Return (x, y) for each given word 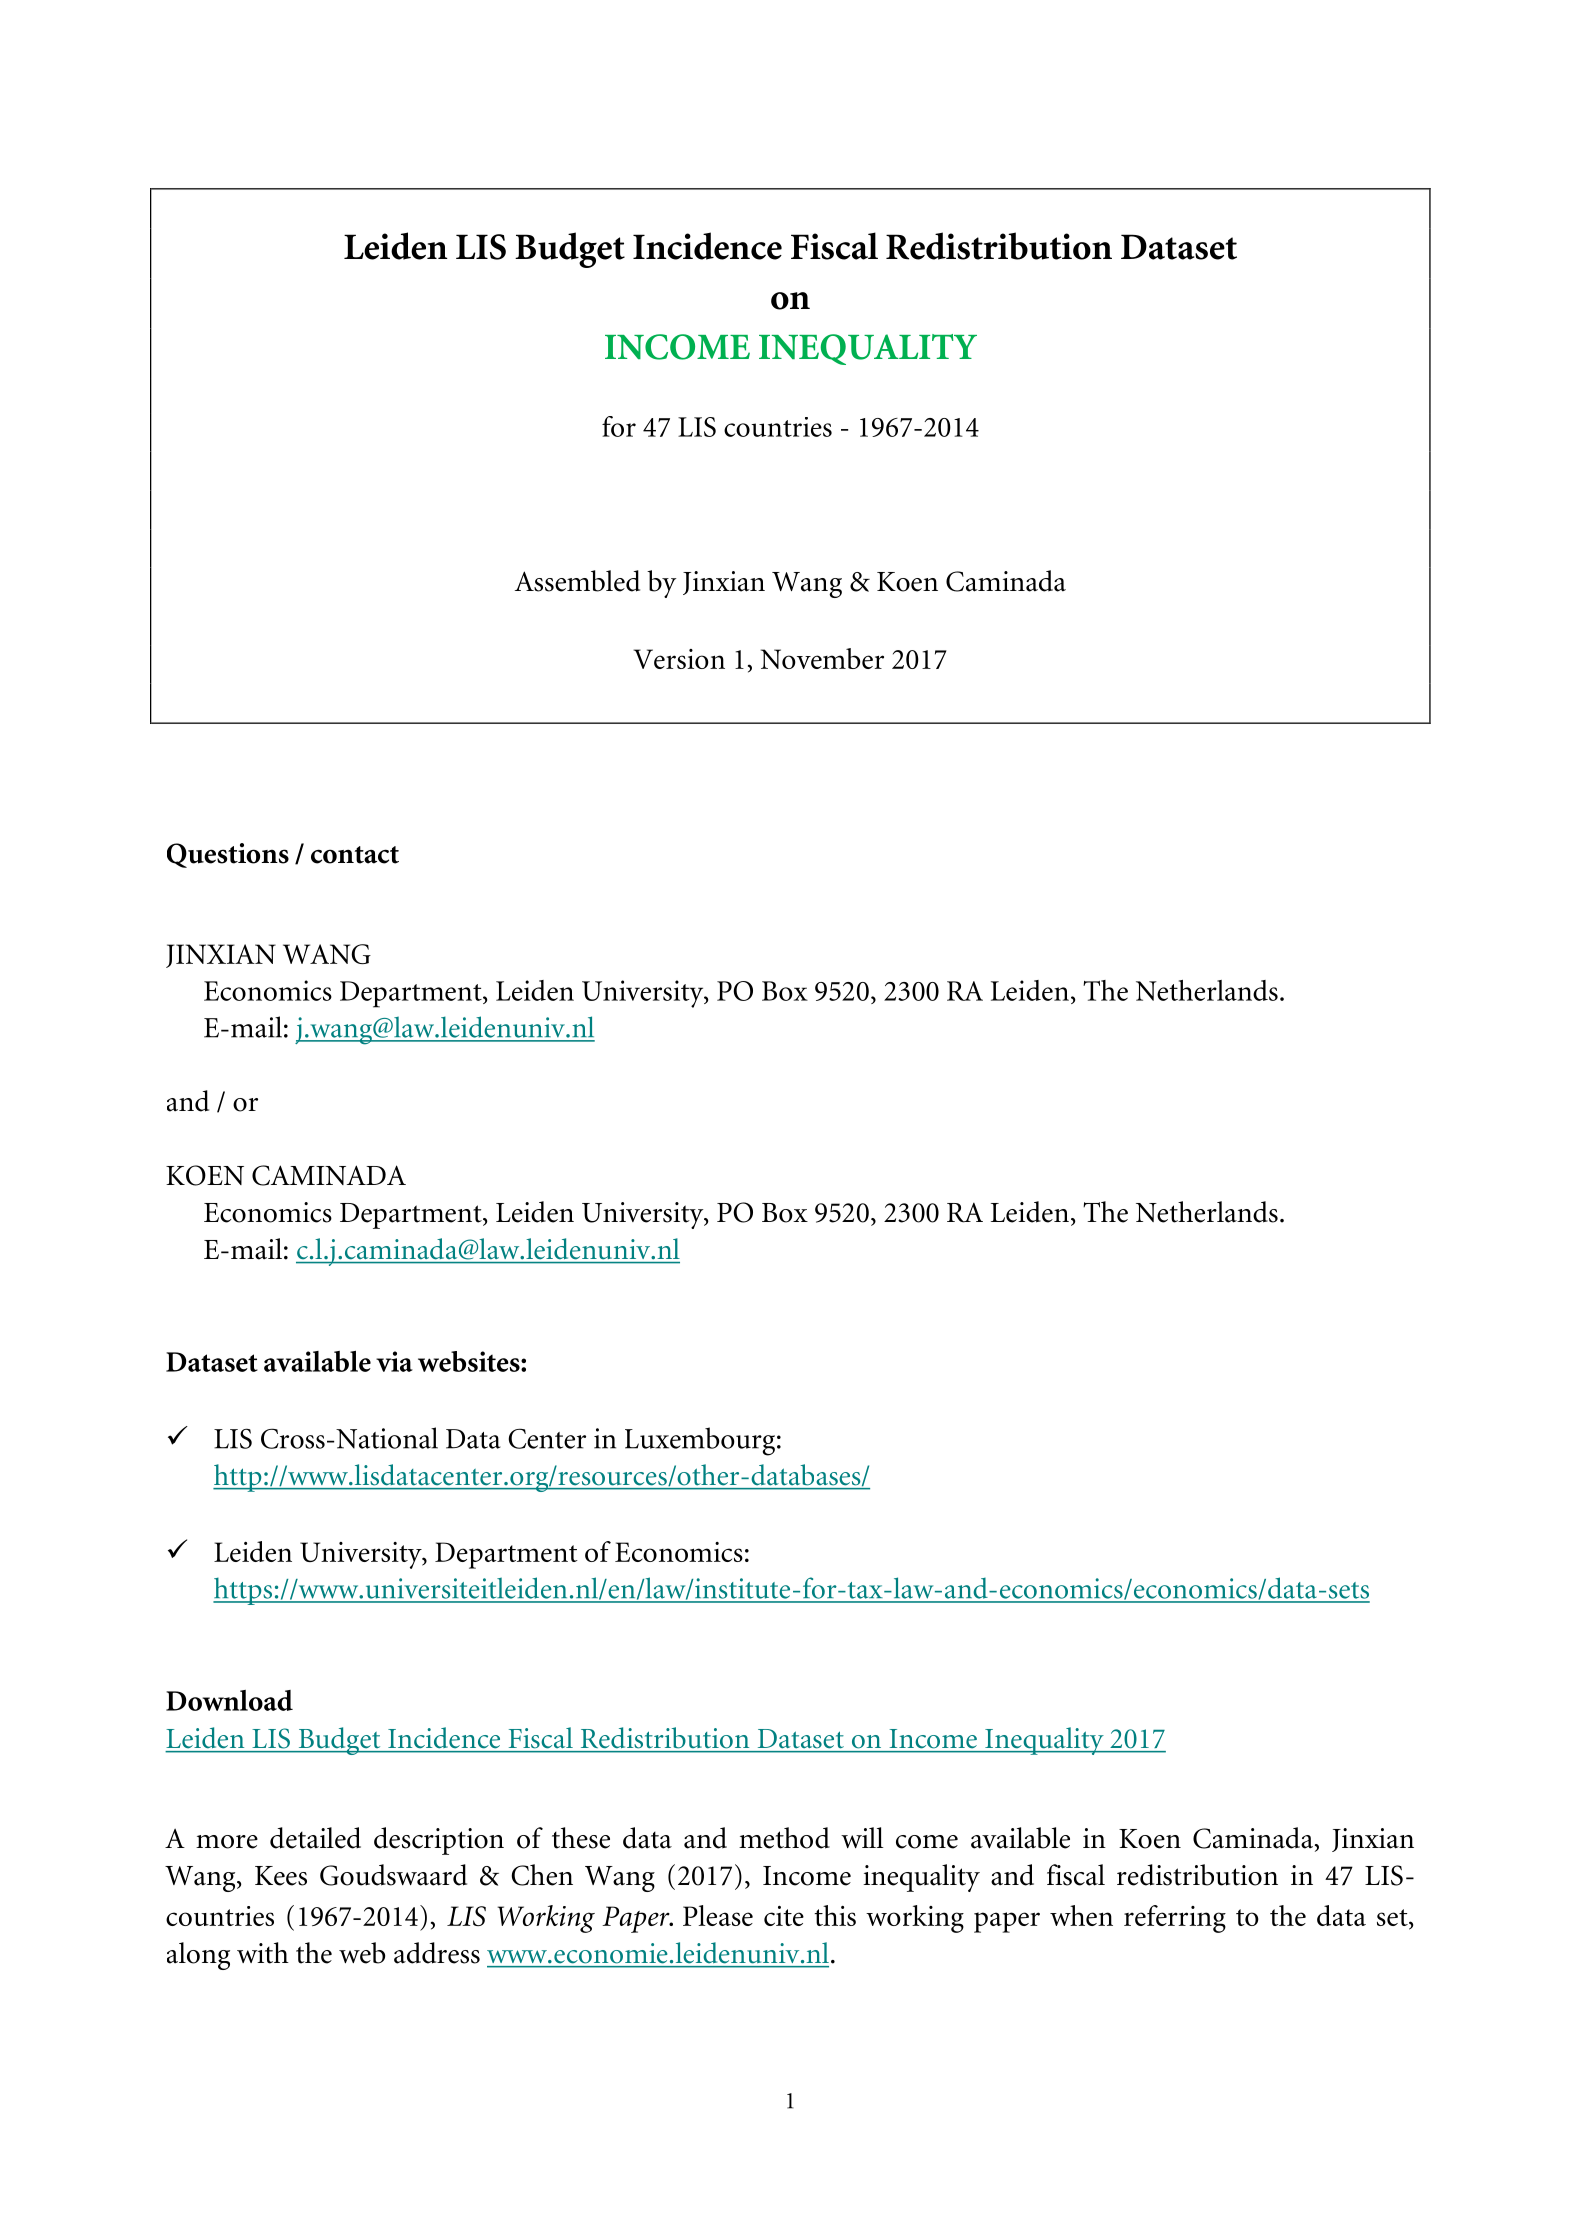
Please (718, 1915)
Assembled (577, 581)
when (1081, 1915)
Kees (281, 1876)
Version (679, 659)
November (822, 658)
